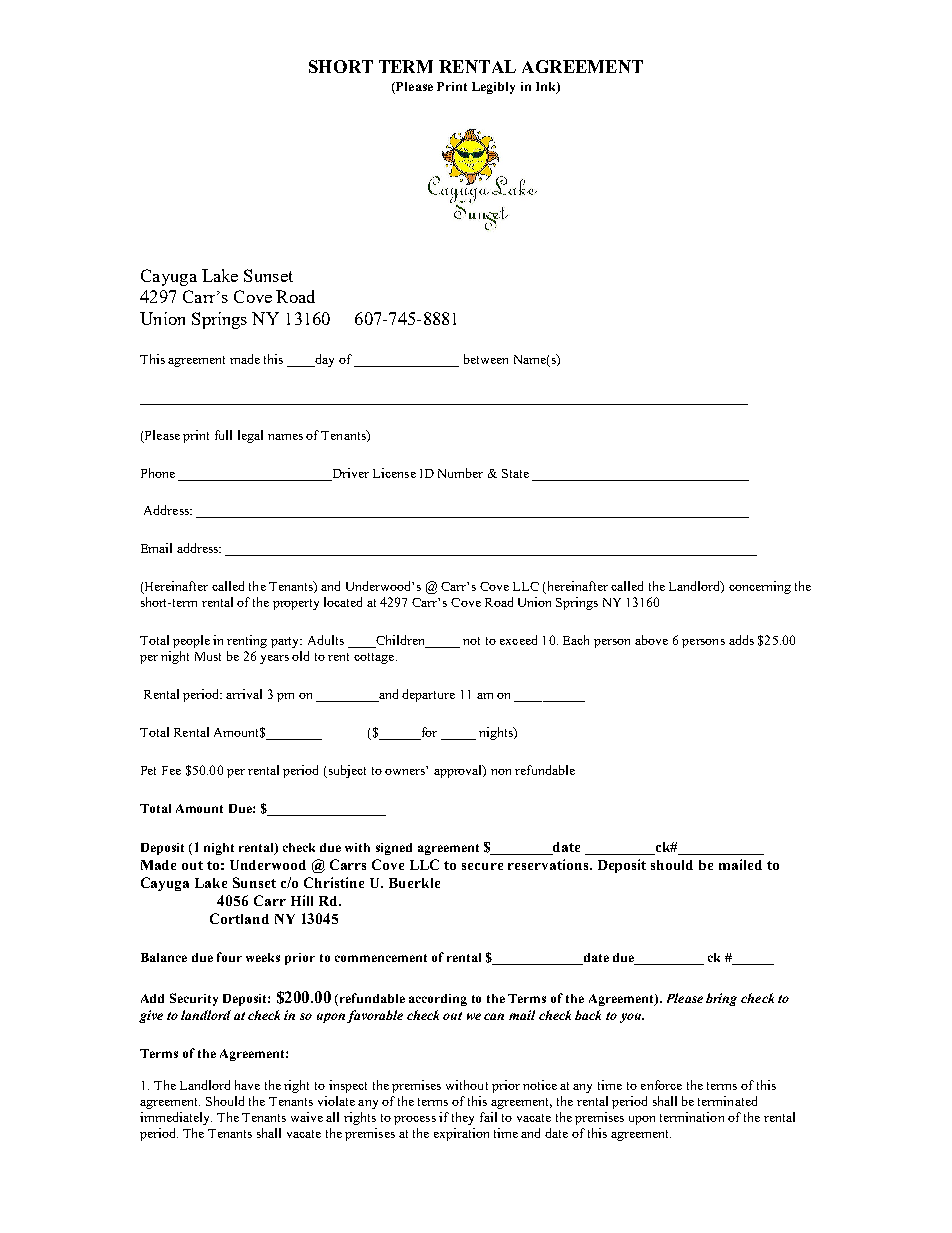 This document has height=1233, width=952. What do you see at coordinates (515, 473) in the document?
I see `State` at bounding box center [515, 473].
